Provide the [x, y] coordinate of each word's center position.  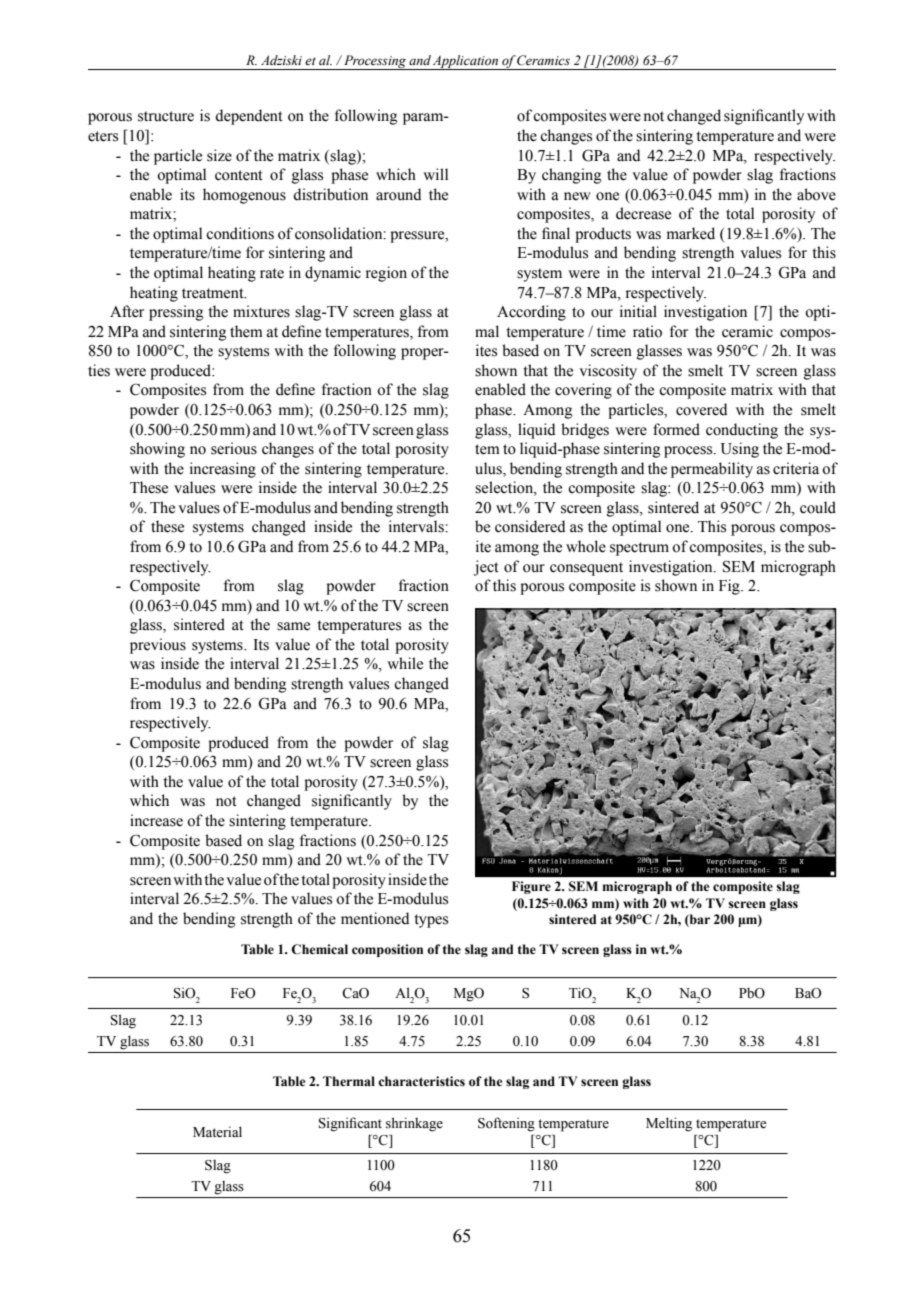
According [531, 313]
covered [701, 409]
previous [158, 646]
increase [156, 820]
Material [217, 1132]
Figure [531, 887]
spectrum [639, 549]
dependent [249, 117]
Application [466, 62]
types [431, 921]
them [246, 331]
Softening [506, 1124]
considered [530, 526]
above [816, 194]
